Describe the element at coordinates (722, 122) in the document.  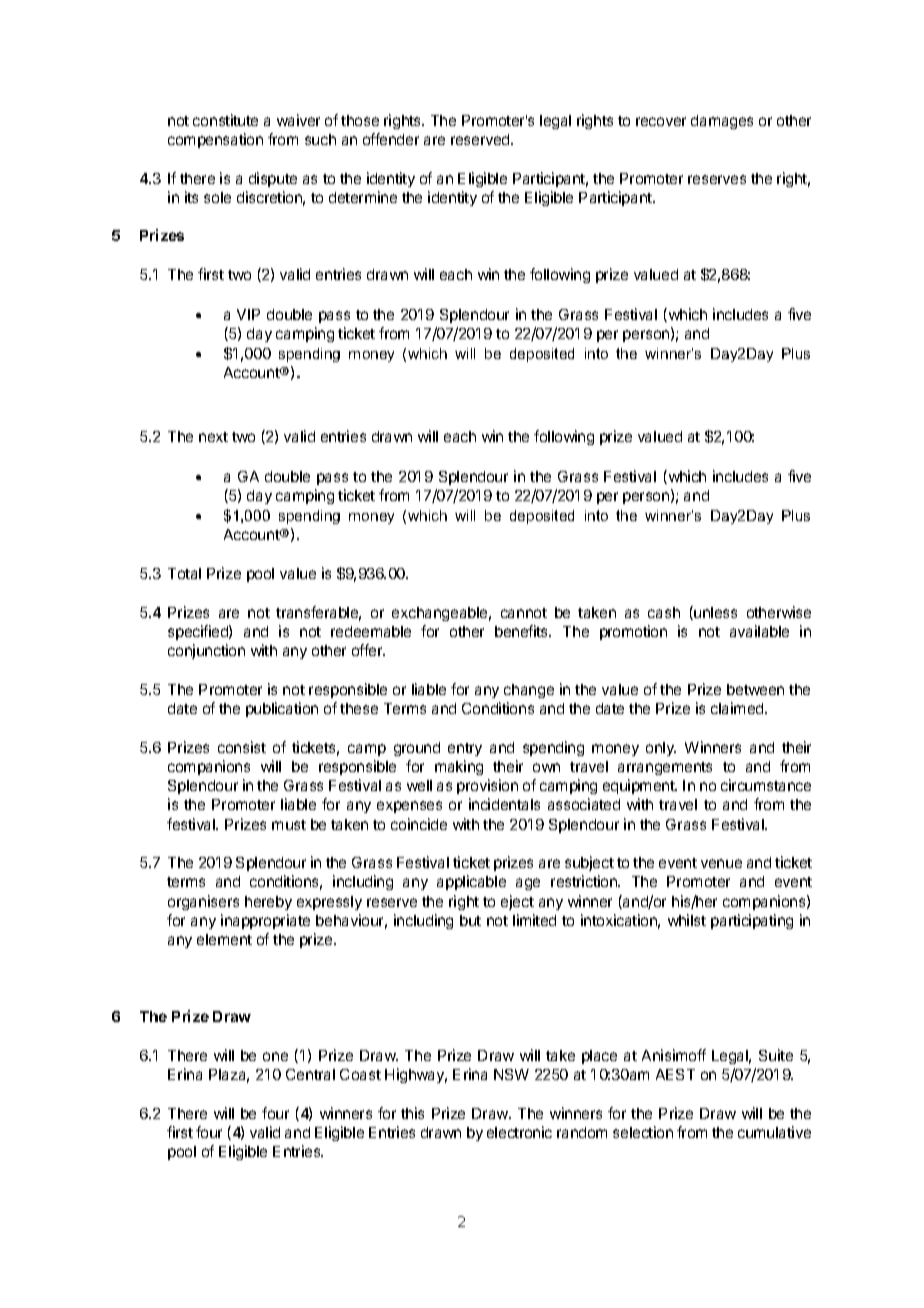
I see `damages` at that location.
